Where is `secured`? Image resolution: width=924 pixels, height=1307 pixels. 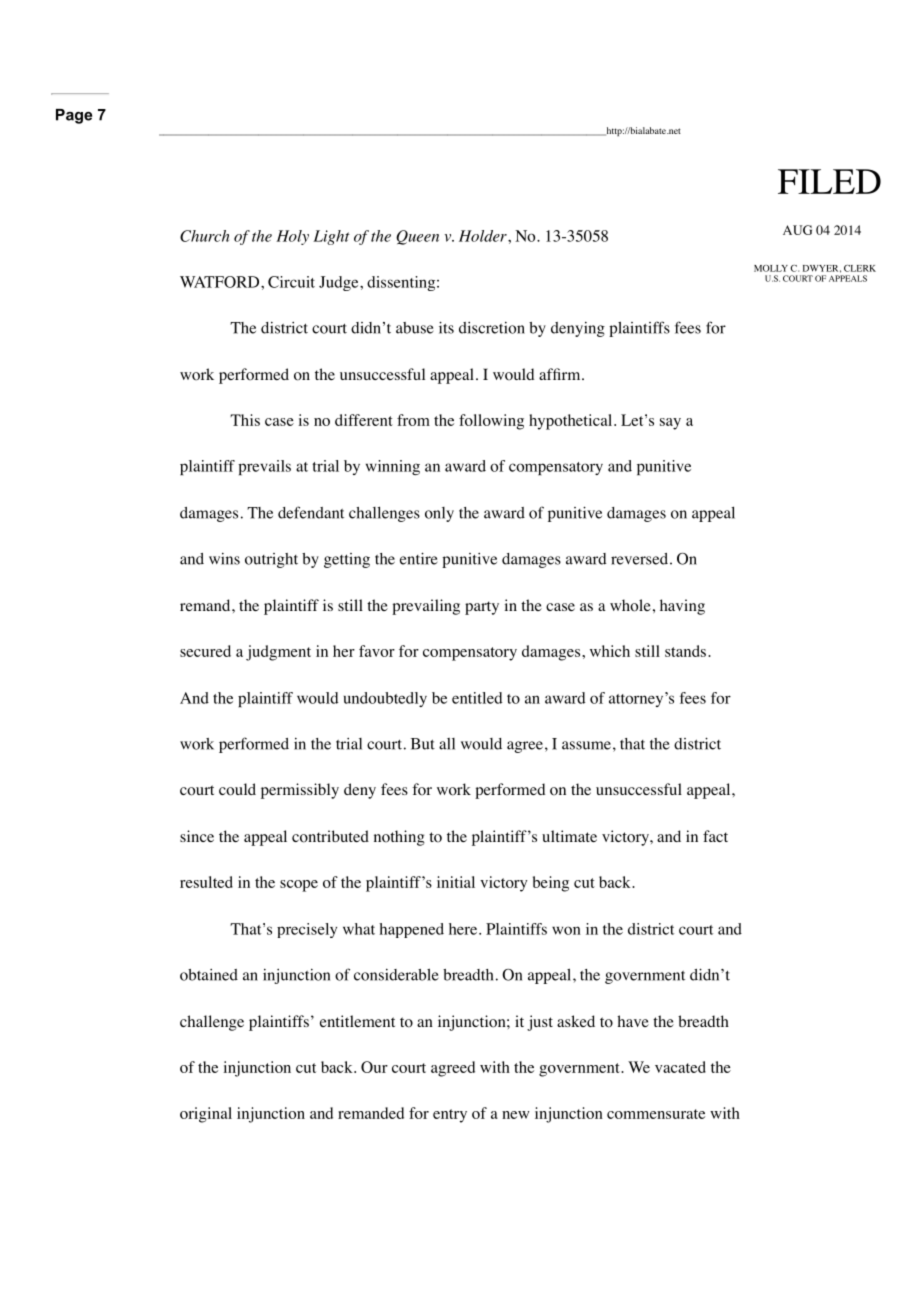 secured is located at coordinates (205, 651).
